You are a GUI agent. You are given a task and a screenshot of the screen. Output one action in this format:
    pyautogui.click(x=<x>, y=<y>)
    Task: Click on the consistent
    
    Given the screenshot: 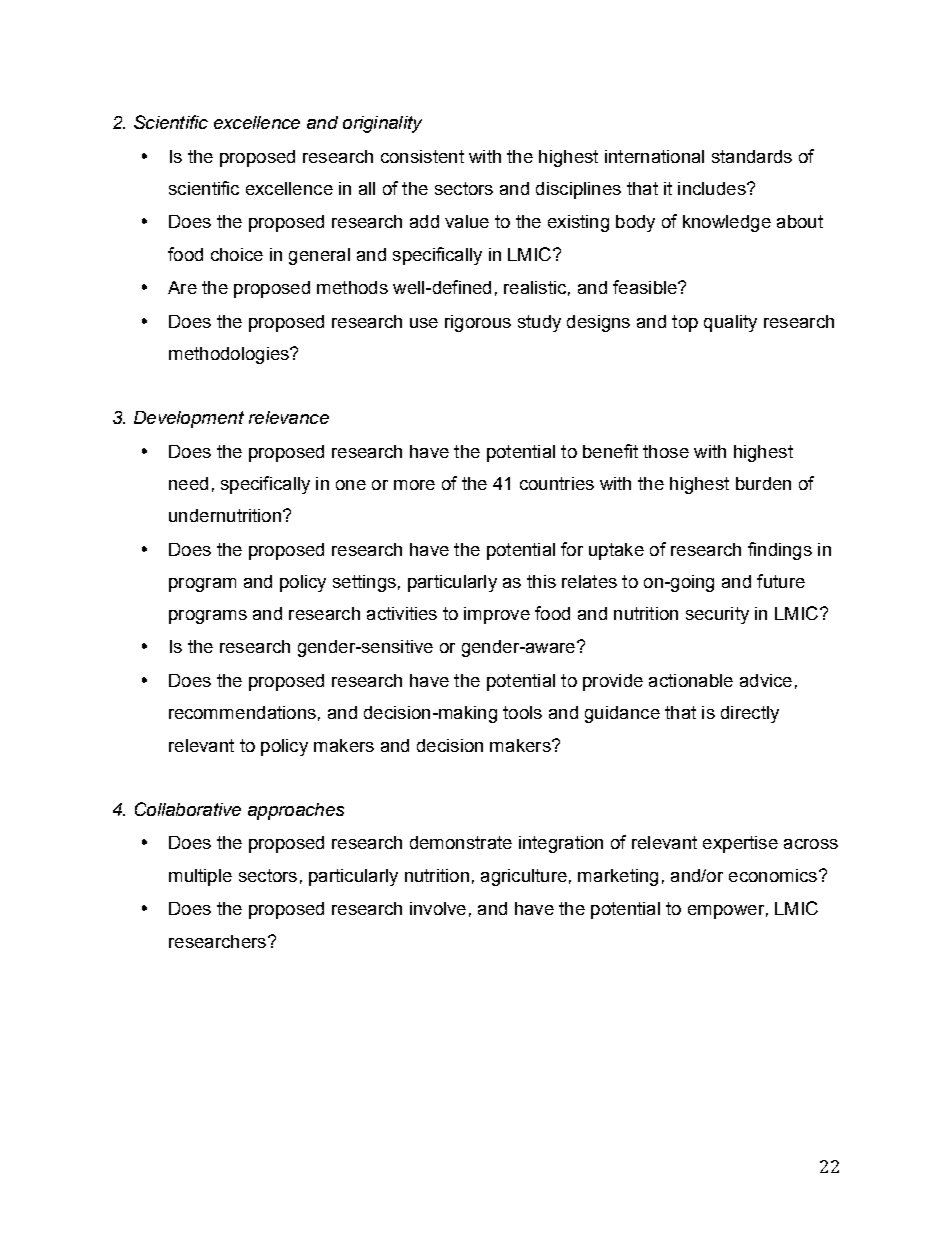 What is the action you would take?
    pyautogui.click(x=422, y=156)
